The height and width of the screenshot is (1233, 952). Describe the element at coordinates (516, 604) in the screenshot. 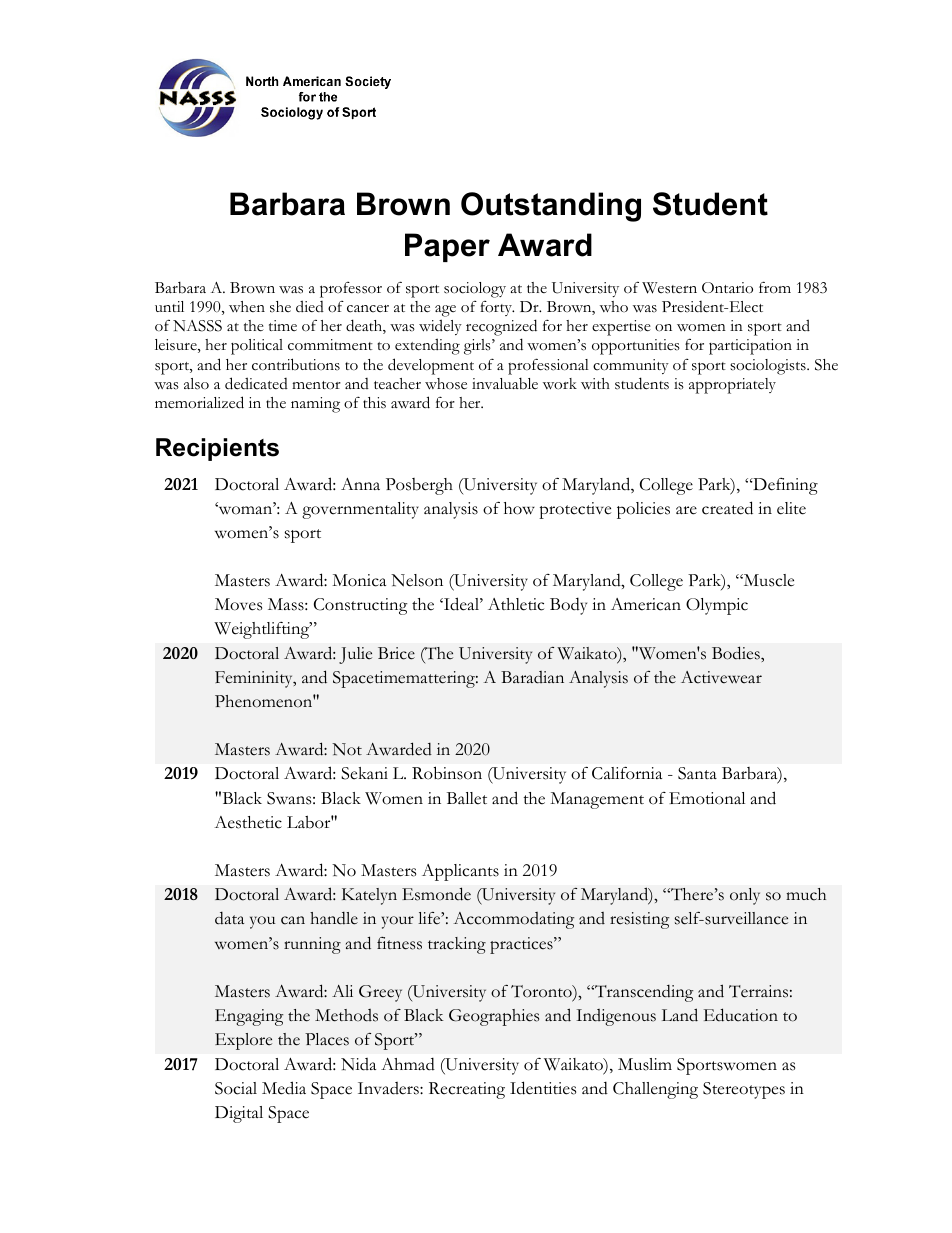

I see `Athletic` at that location.
